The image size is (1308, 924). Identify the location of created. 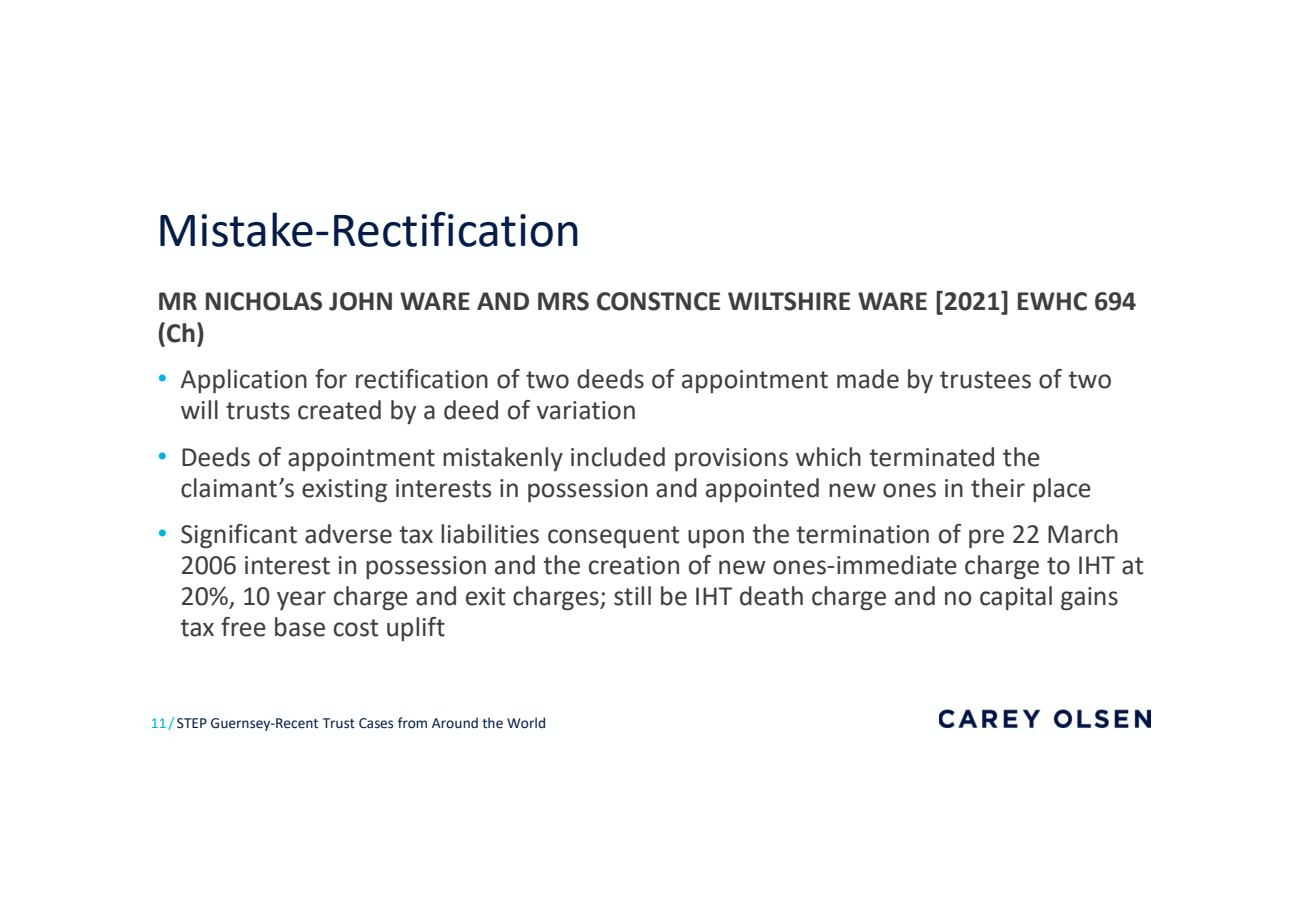
(339, 410).
